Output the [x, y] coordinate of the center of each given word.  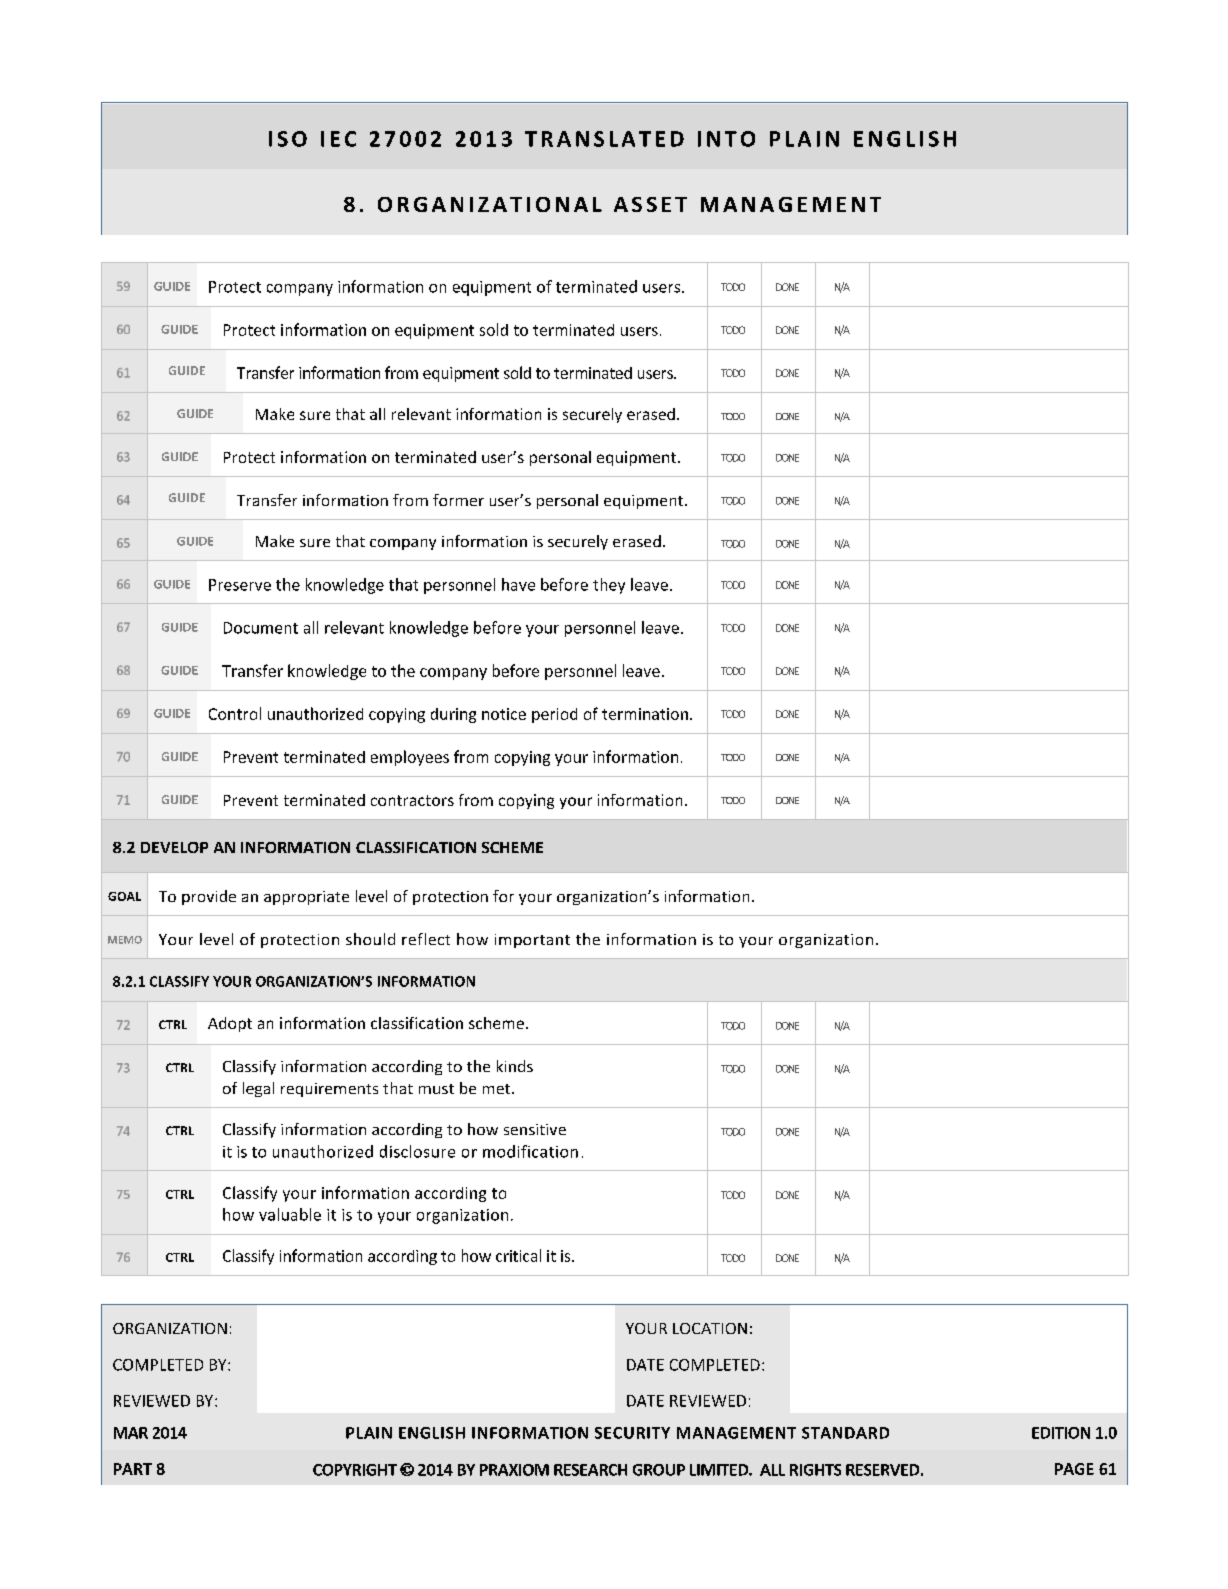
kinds [515, 1066]
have [518, 584]
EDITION [1061, 1433]
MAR [131, 1433]
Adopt [230, 1024]
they [609, 586]
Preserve [240, 585]
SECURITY [632, 1433]
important [532, 941]
